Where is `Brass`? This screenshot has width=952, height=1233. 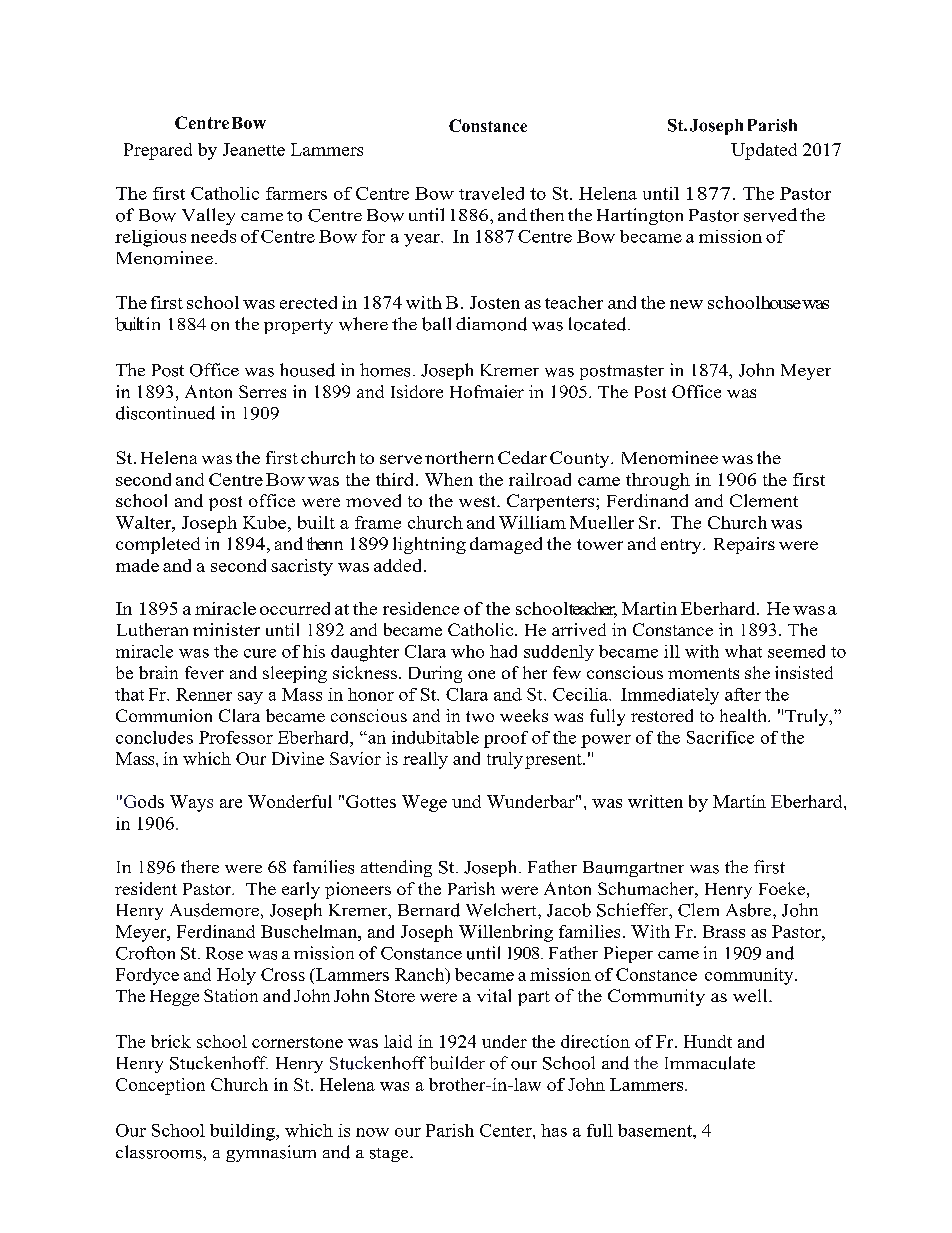
Brass is located at coordinates (724, 931).
